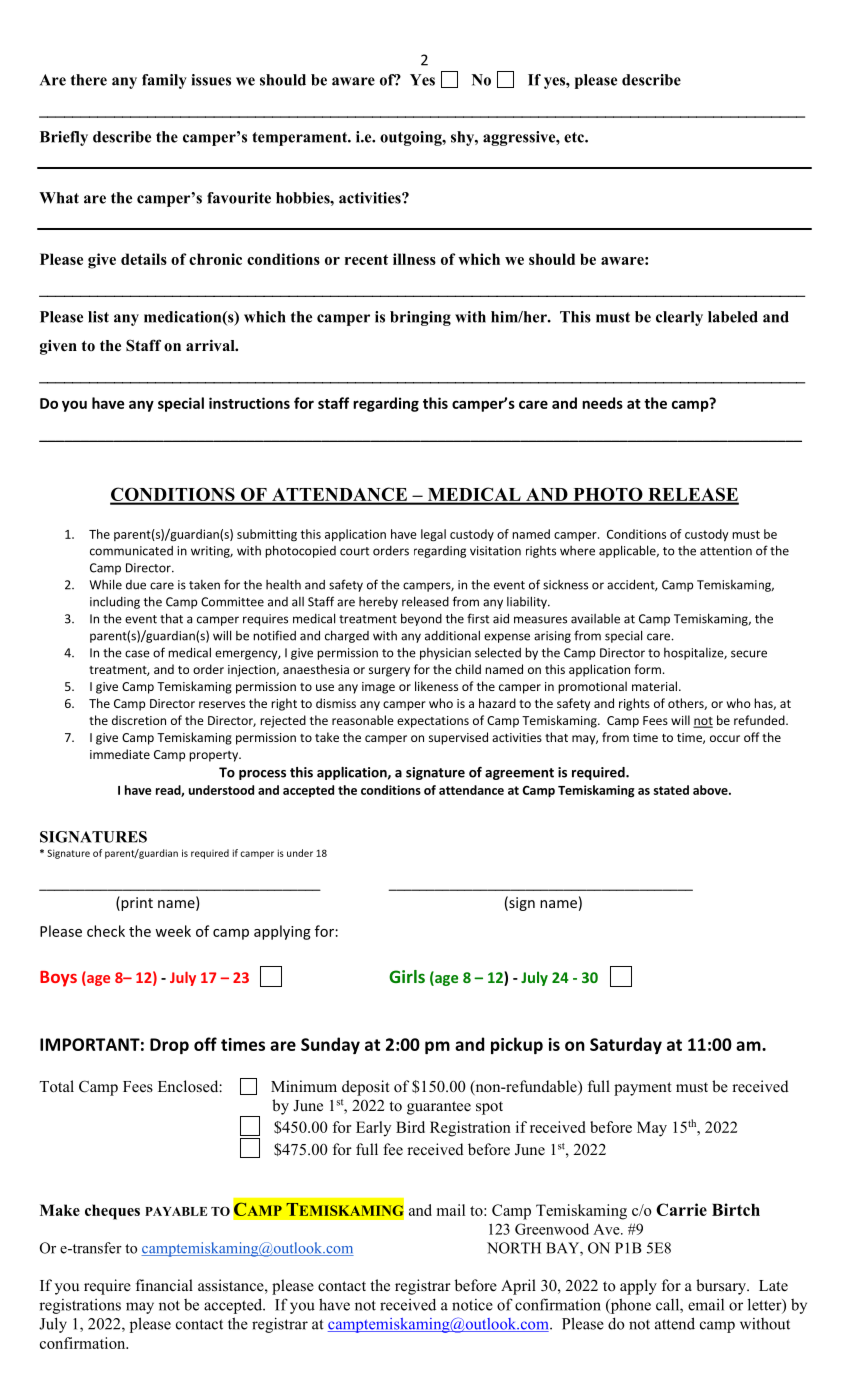 The height and width of the screenshot is (1400, 849). What do you see at coordinates (671, 790) in the screenshot?
I see `stated` at bounding box center [671, 790].
